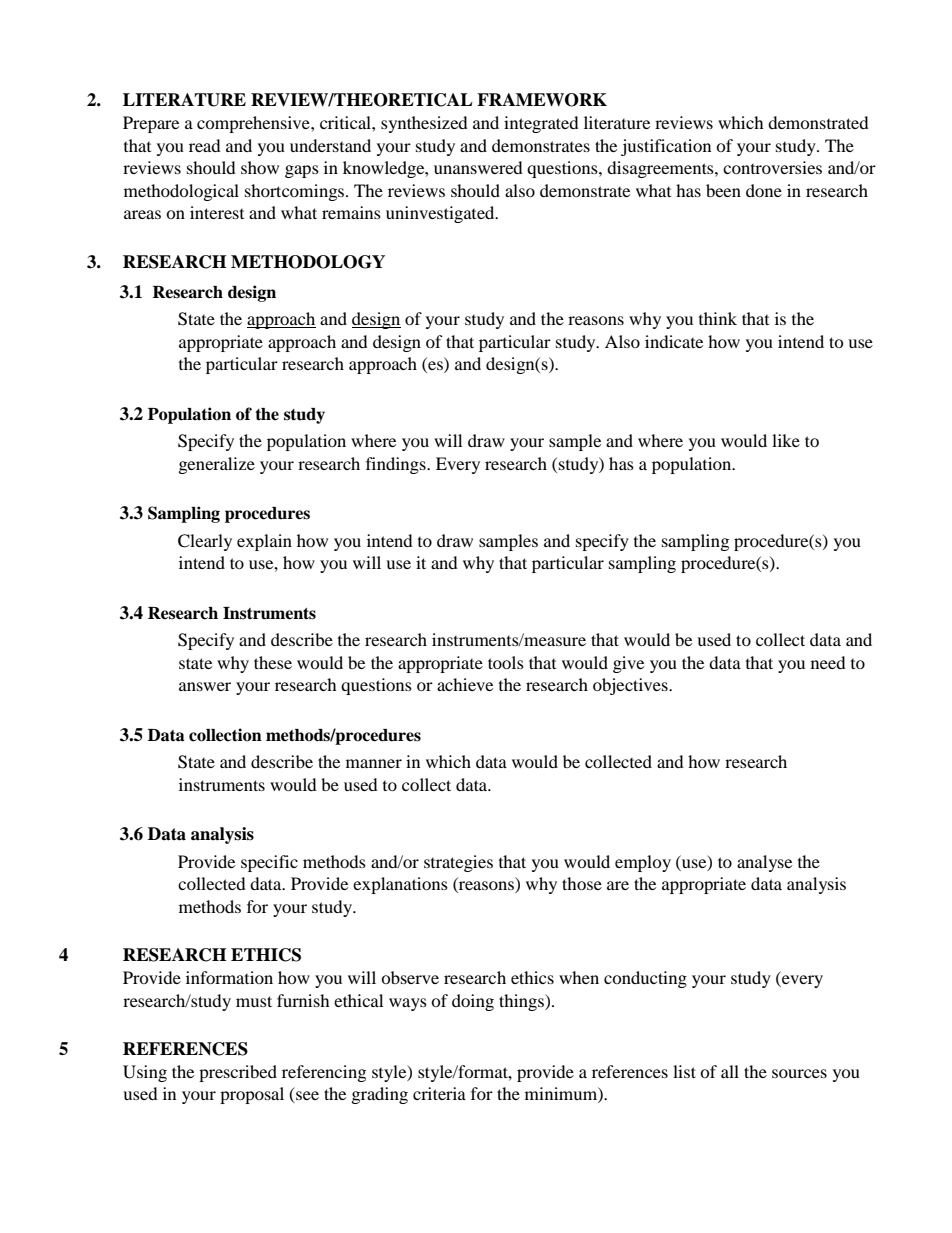 The width and height of the page is (952, 1233). I want to click on findings, so click(397, 465).
